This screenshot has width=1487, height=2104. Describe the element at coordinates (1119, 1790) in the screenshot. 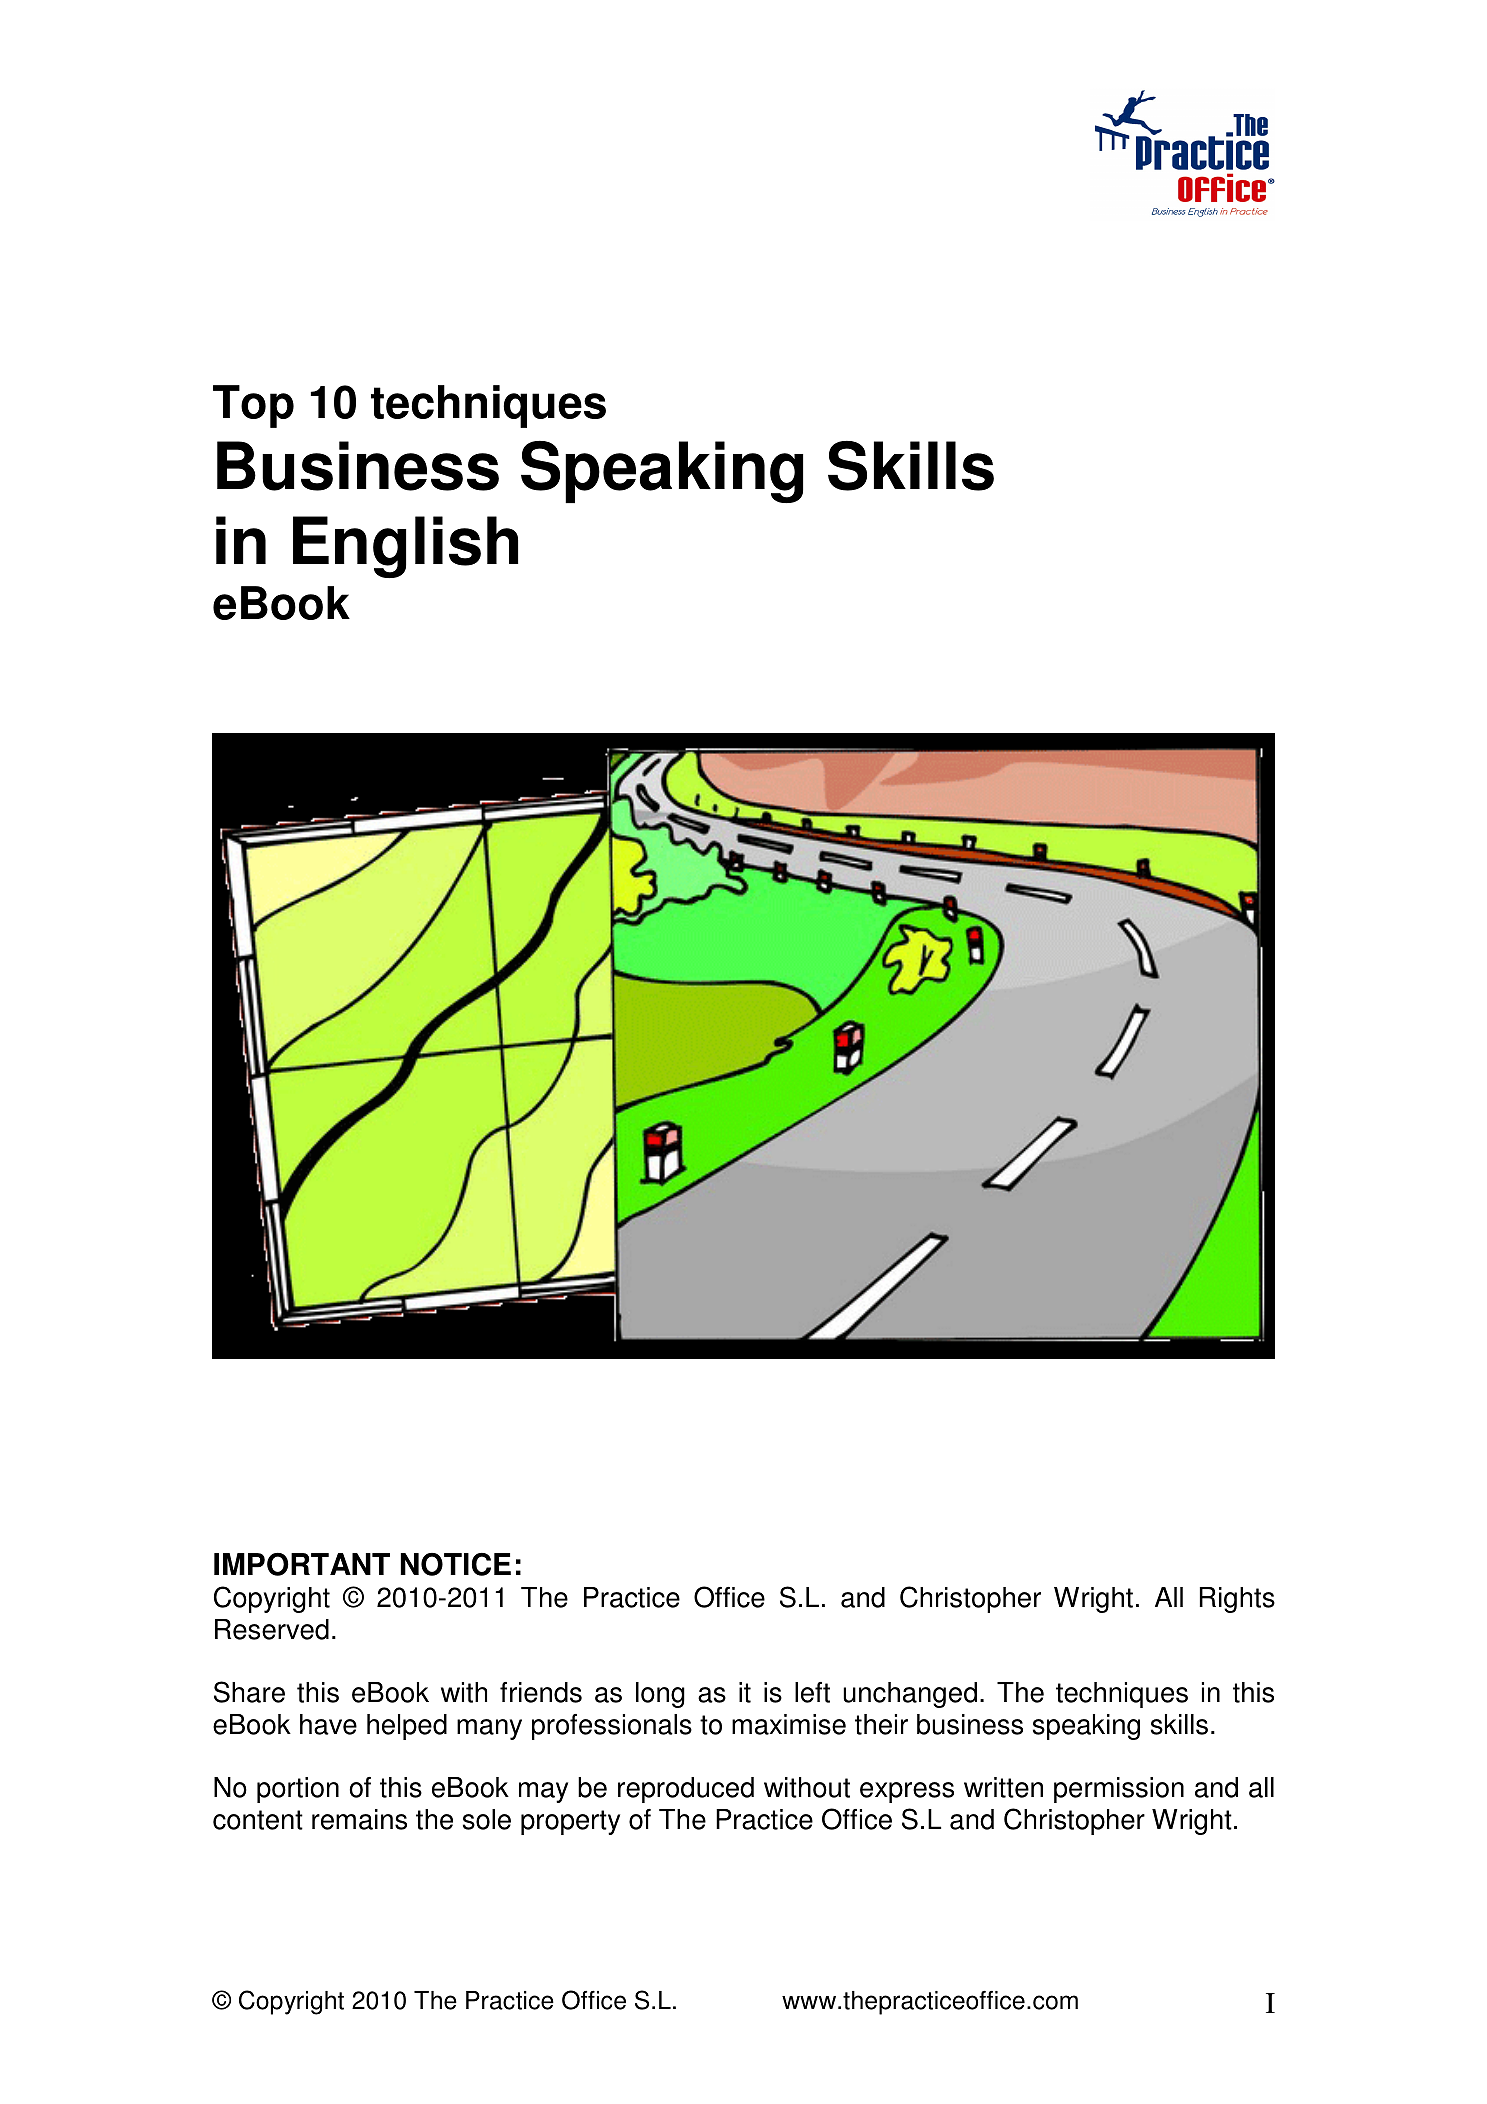

I see `permission` at that location.
